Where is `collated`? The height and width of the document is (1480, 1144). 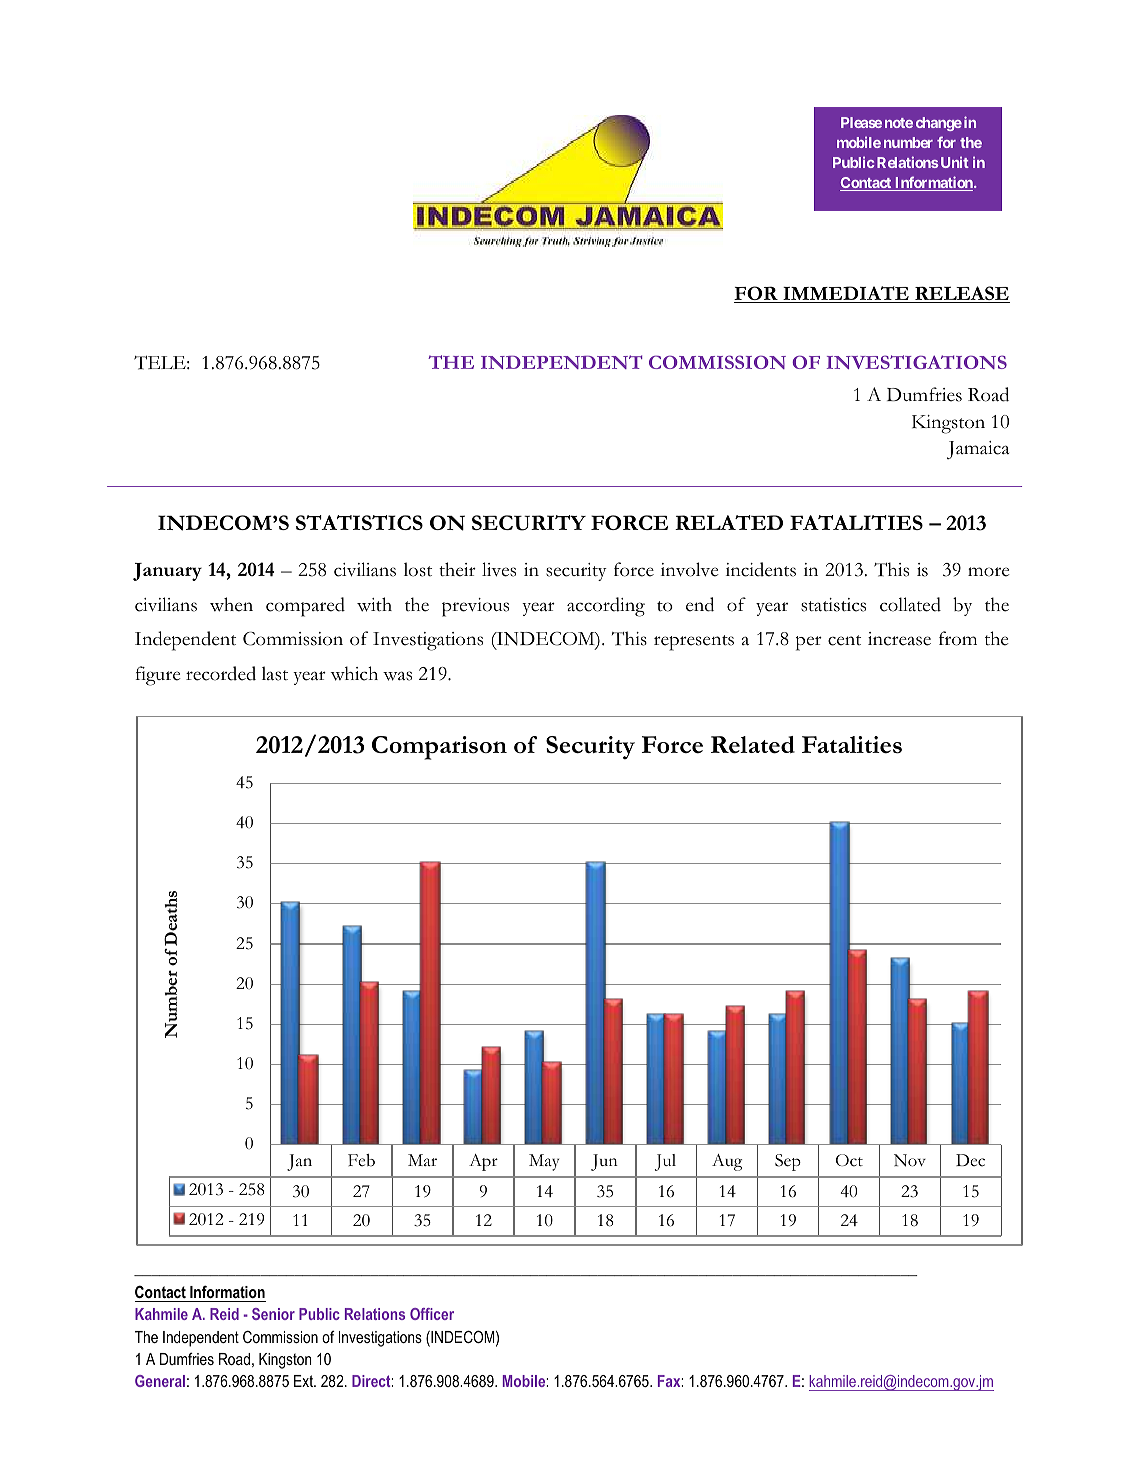
collated is located at coordinates (910, 604).
